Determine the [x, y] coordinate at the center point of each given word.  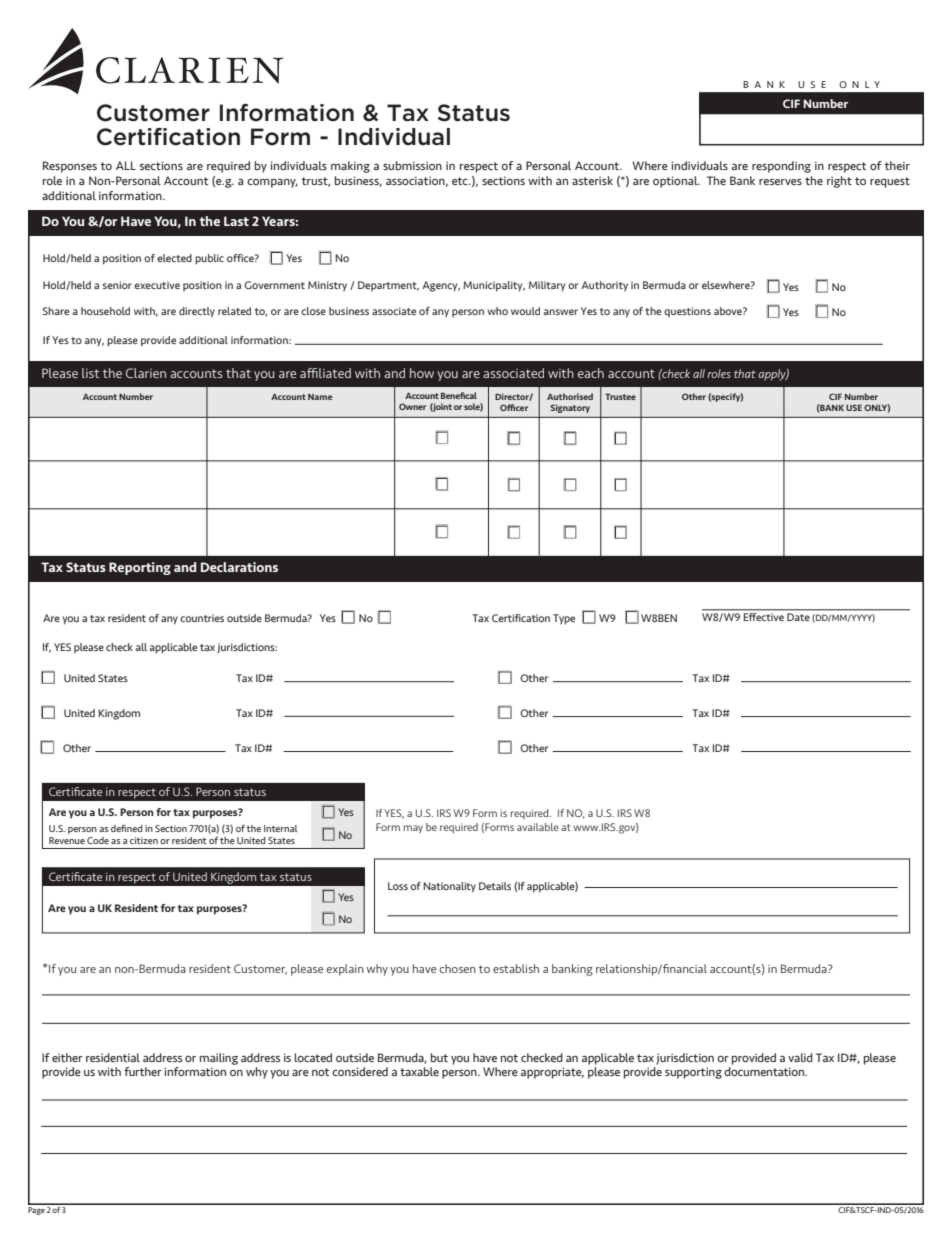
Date [798, 617]
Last [236, 221]
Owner [412, 406]
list [90, 373]
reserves [780, 182]
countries [202, 618]
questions [687, 312]
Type [564, 619]
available [538, 827]
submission [412, 165]
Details [495, 886]
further [143, 1071]
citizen [144, 840]
